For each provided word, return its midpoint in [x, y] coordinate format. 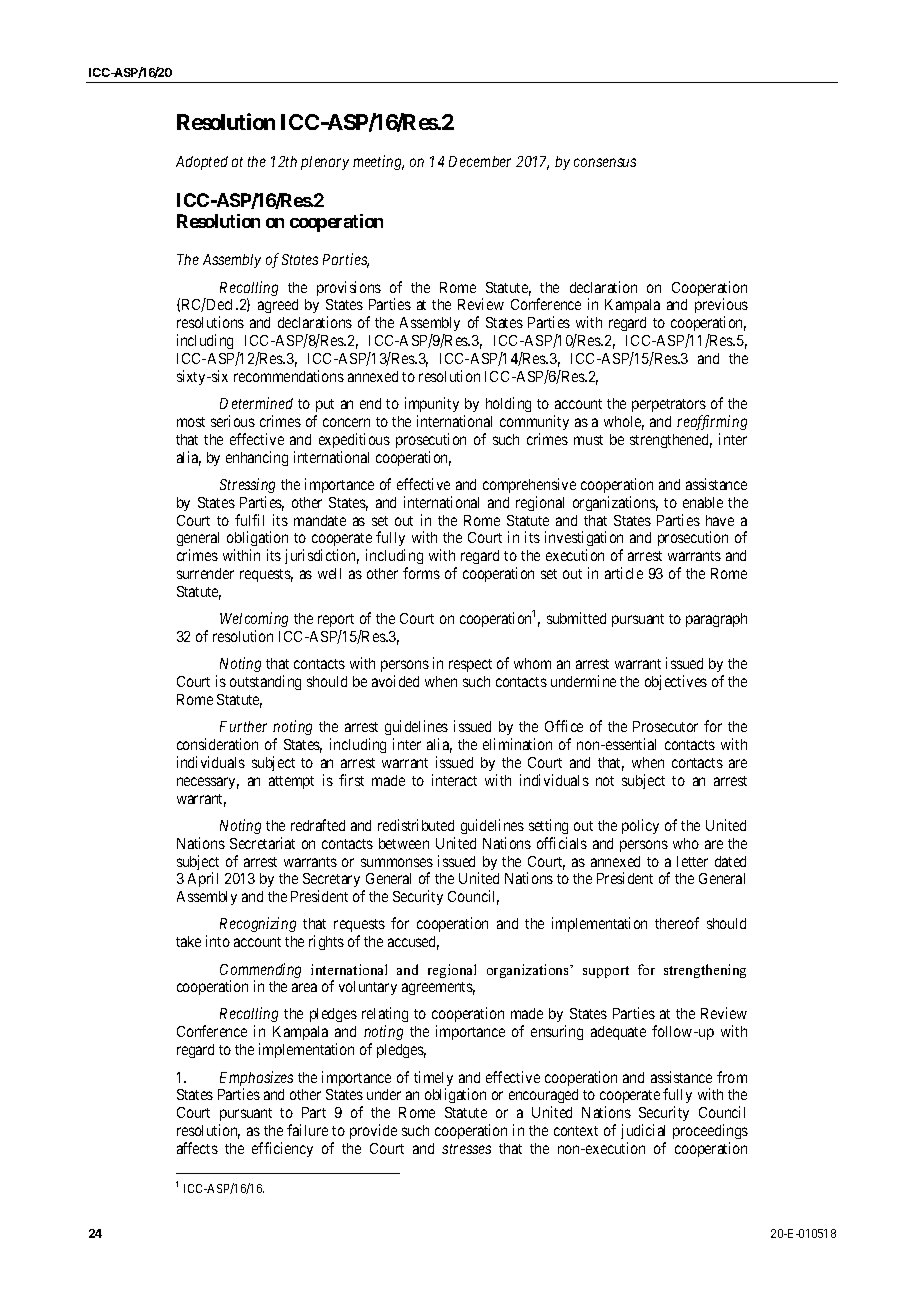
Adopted [202, 163]
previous [721, 307]
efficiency [282, 1149]
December [480, 161]
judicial [643, 1131]
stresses [466, 1149]
